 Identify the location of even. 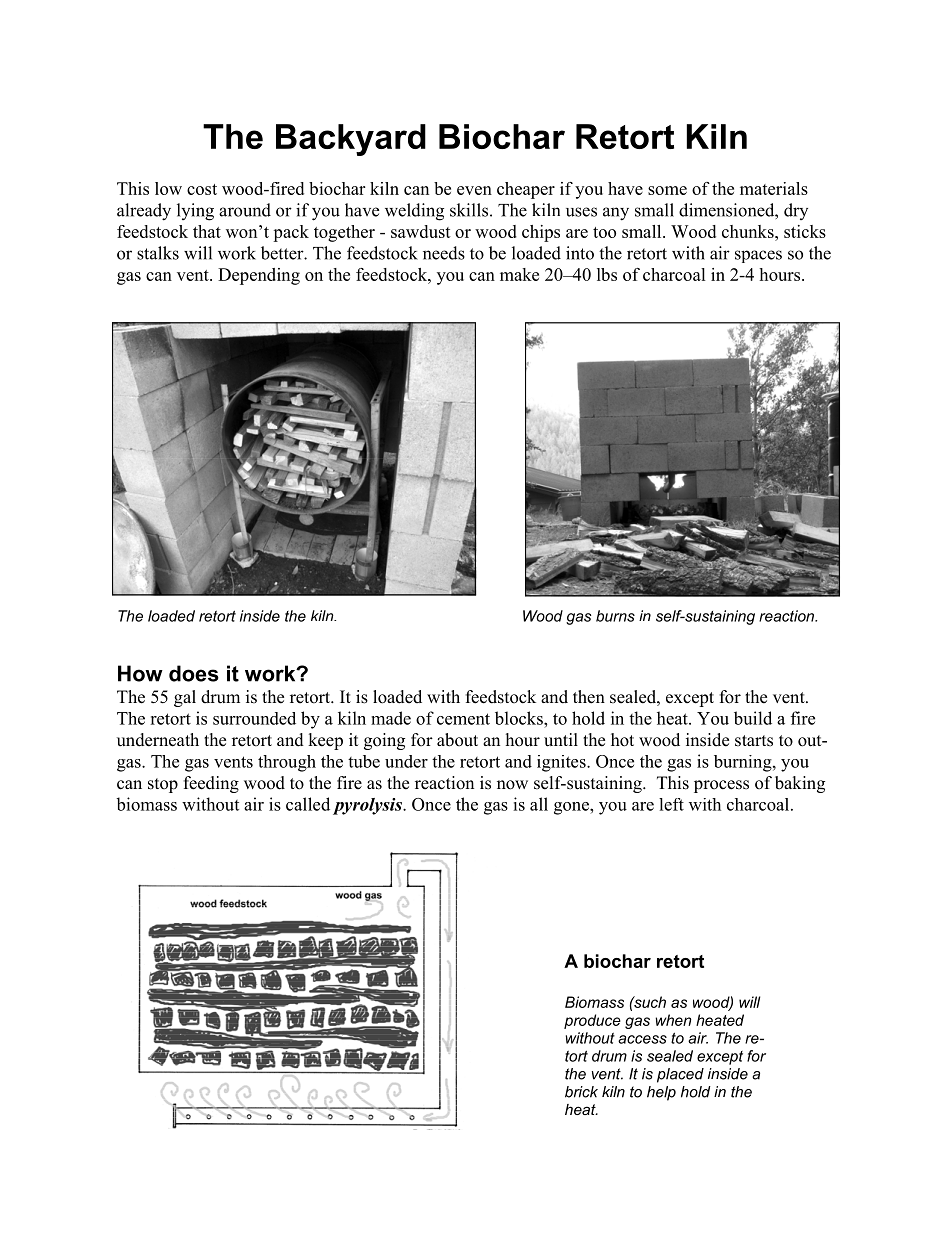
(474, 190).
